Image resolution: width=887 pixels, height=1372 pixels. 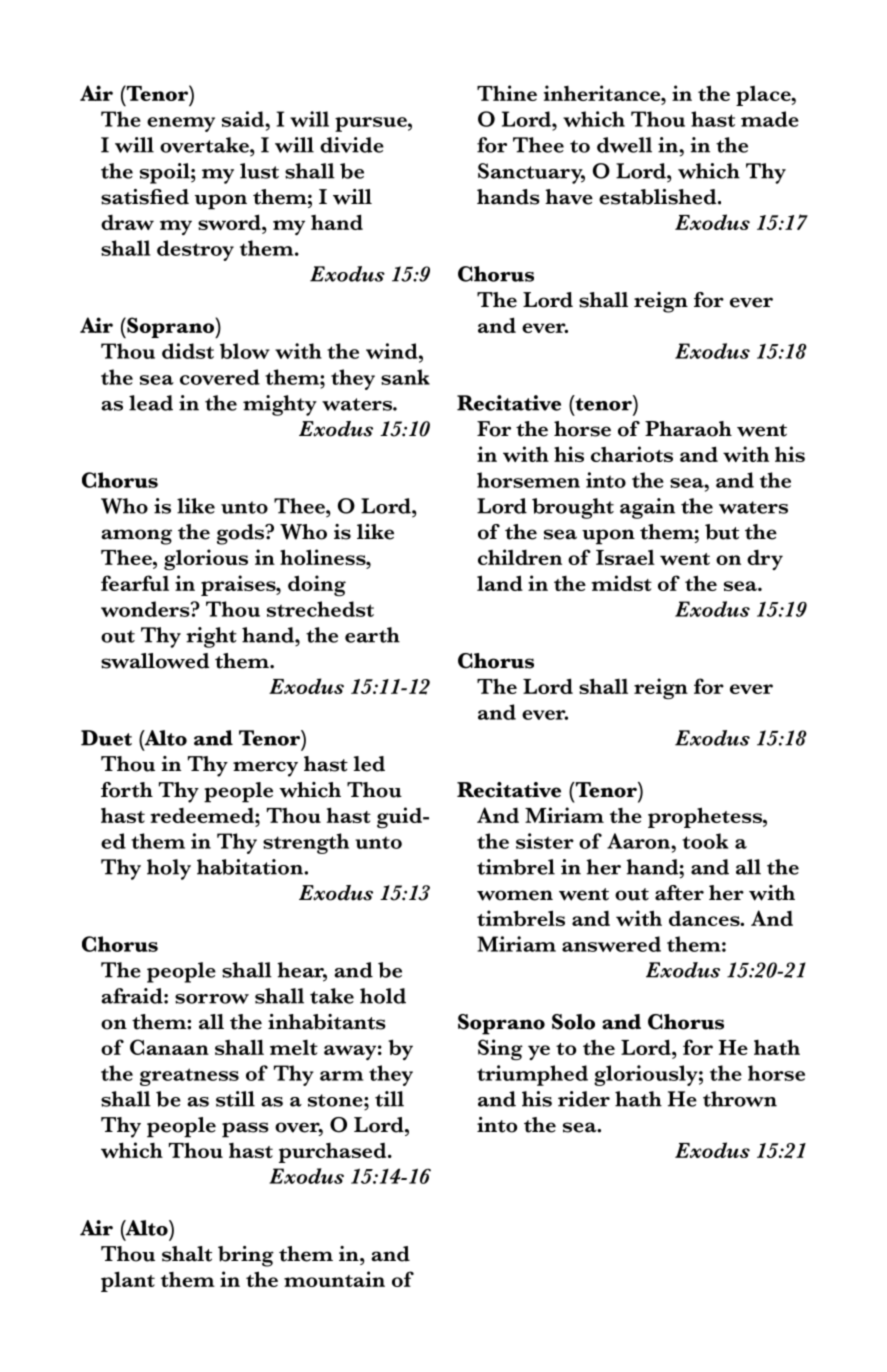 I want to click on Canaan, so click(x=169, y=1047).
